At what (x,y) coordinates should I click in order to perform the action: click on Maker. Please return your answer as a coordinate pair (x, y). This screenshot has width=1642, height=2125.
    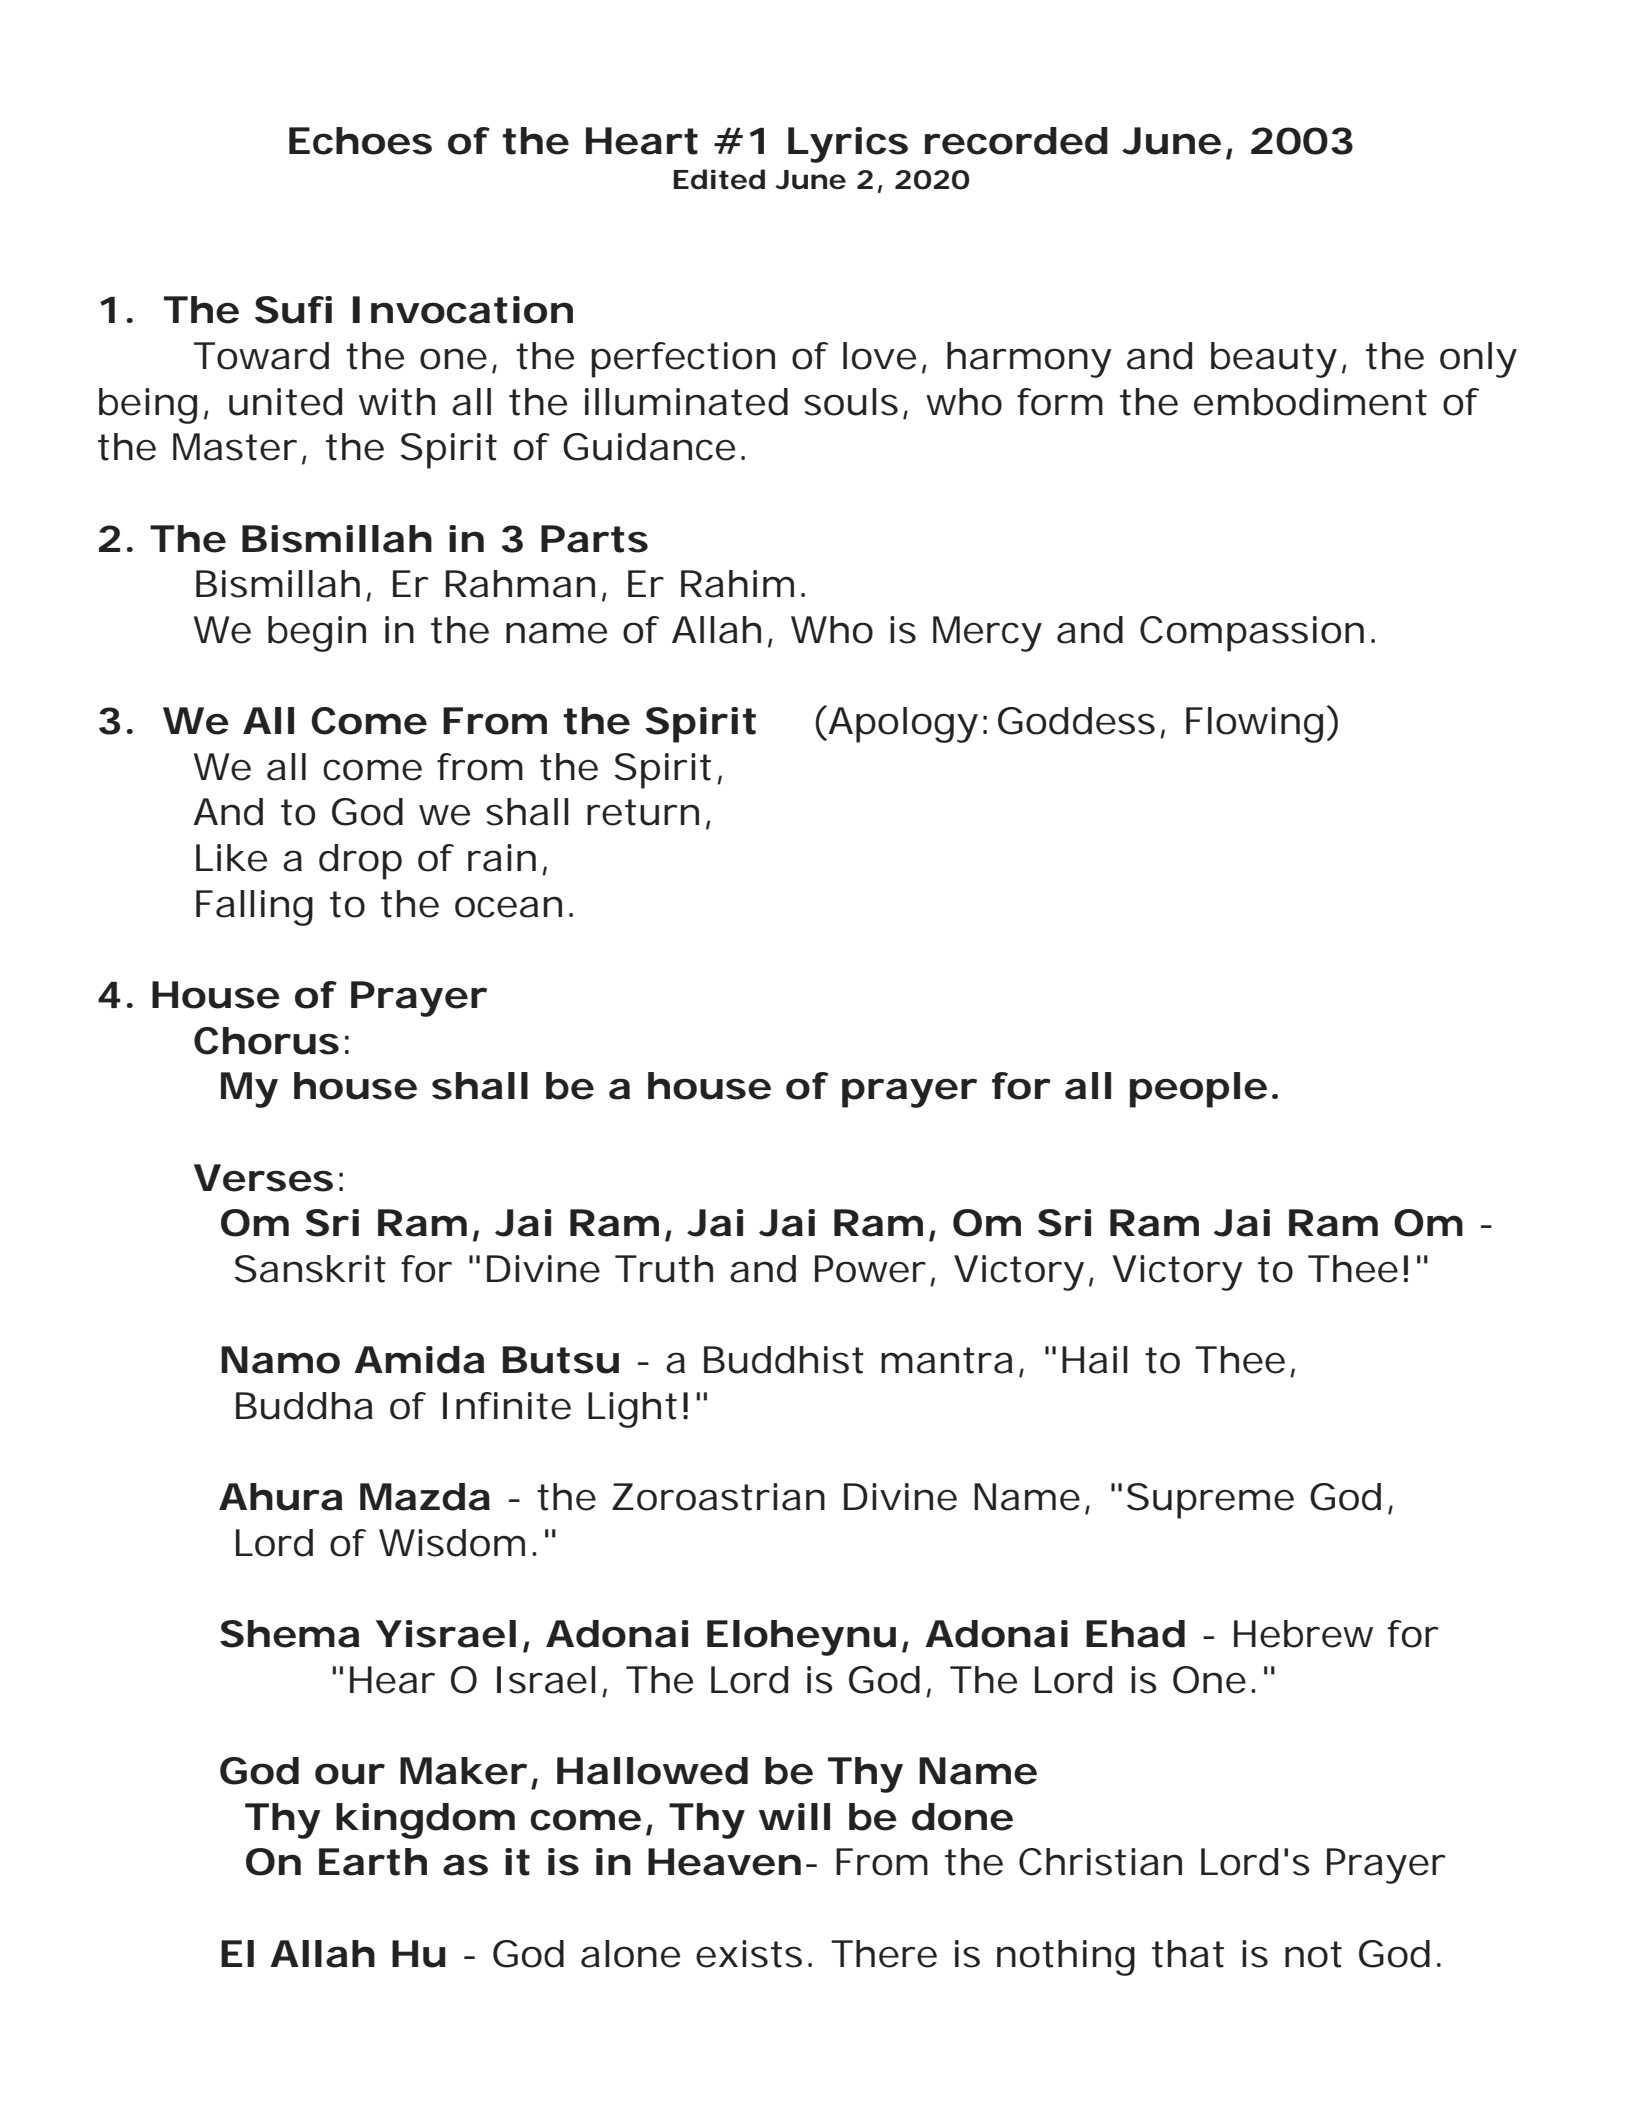
    Looking at the image, I should click on (463, 1771).
